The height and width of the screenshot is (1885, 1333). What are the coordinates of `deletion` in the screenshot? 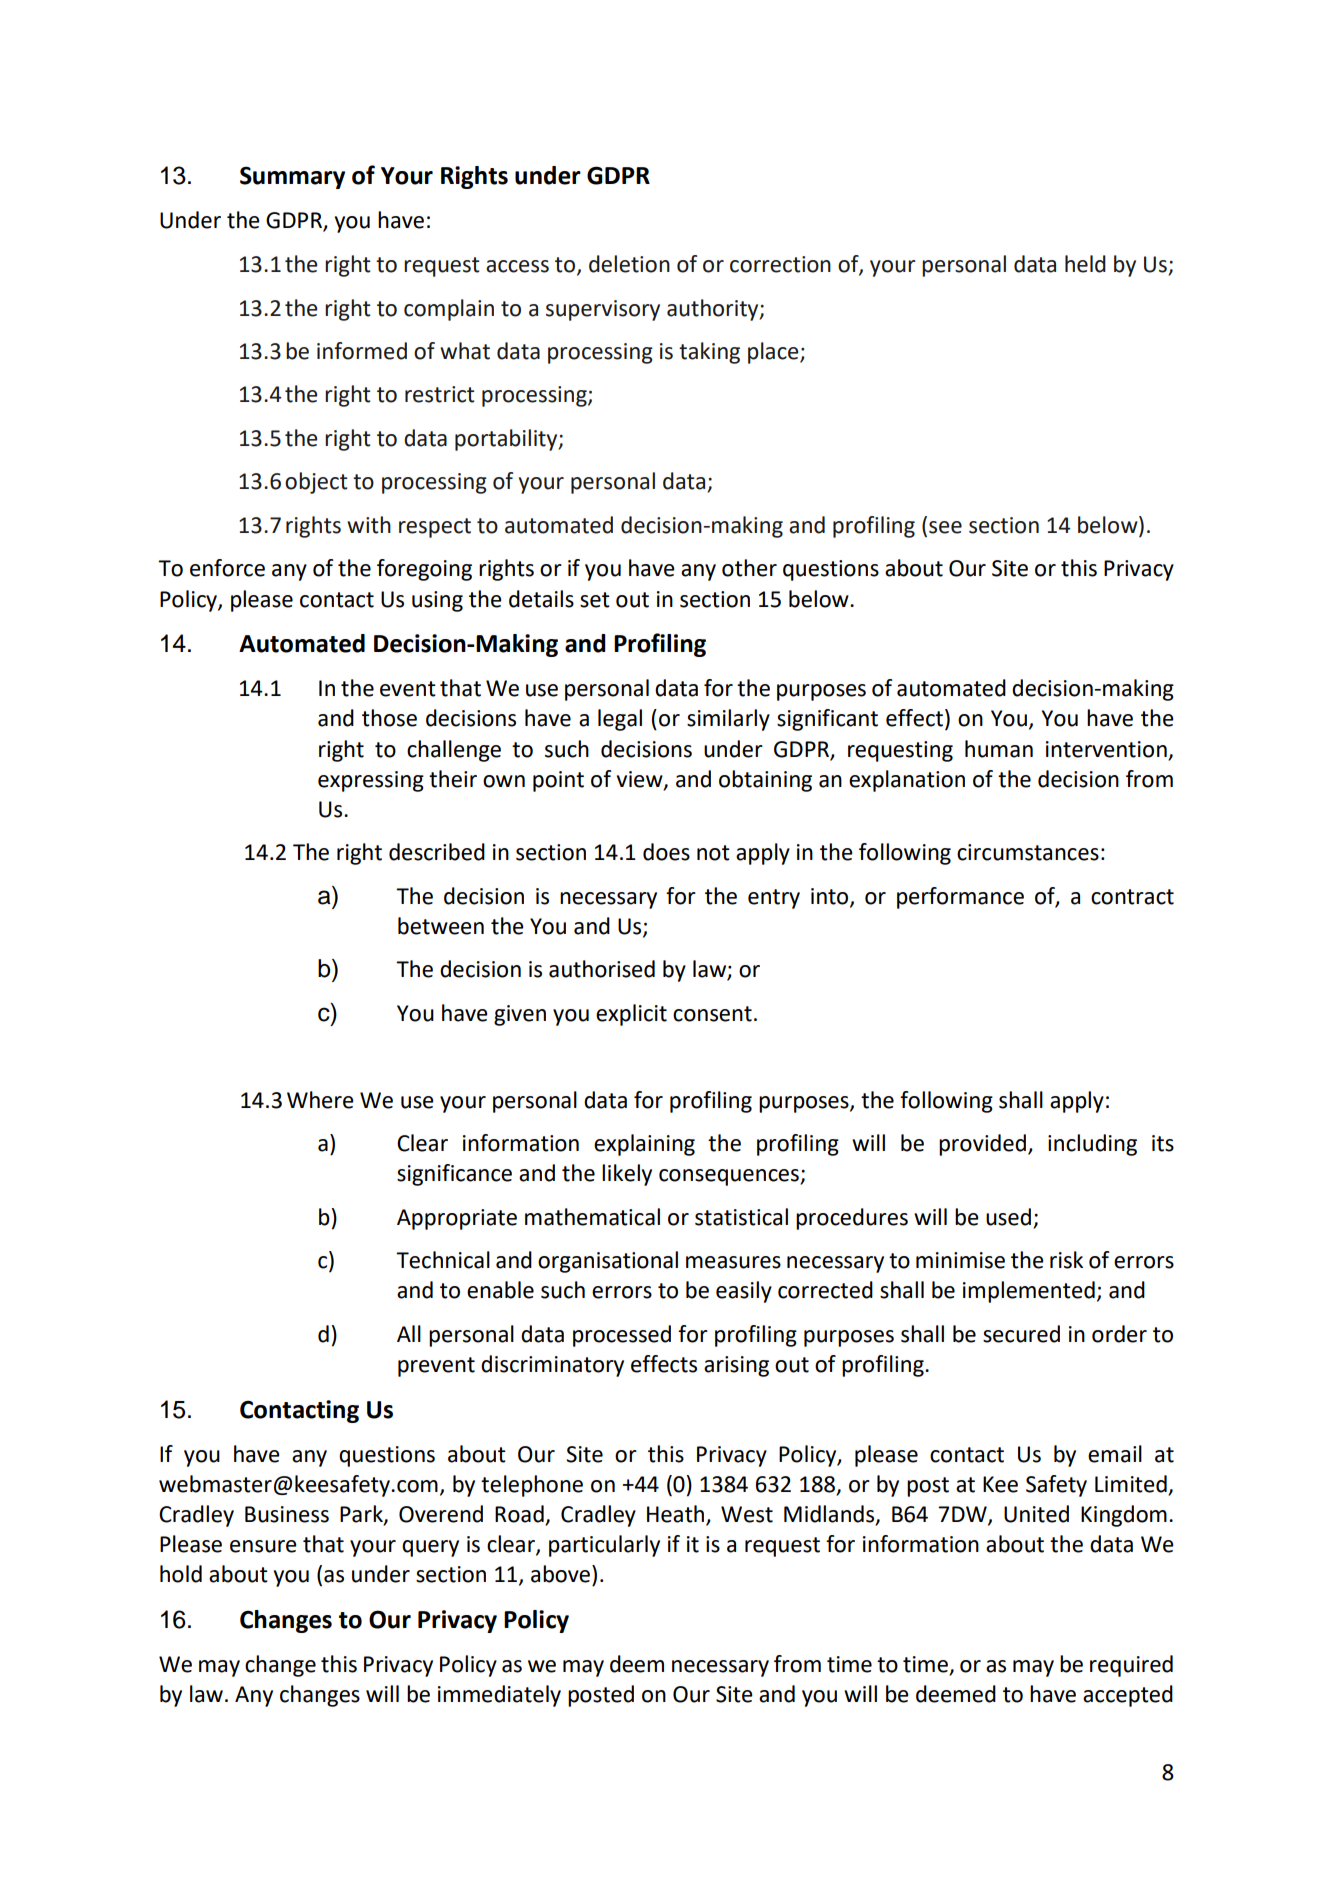 It's located at (629, 264).
